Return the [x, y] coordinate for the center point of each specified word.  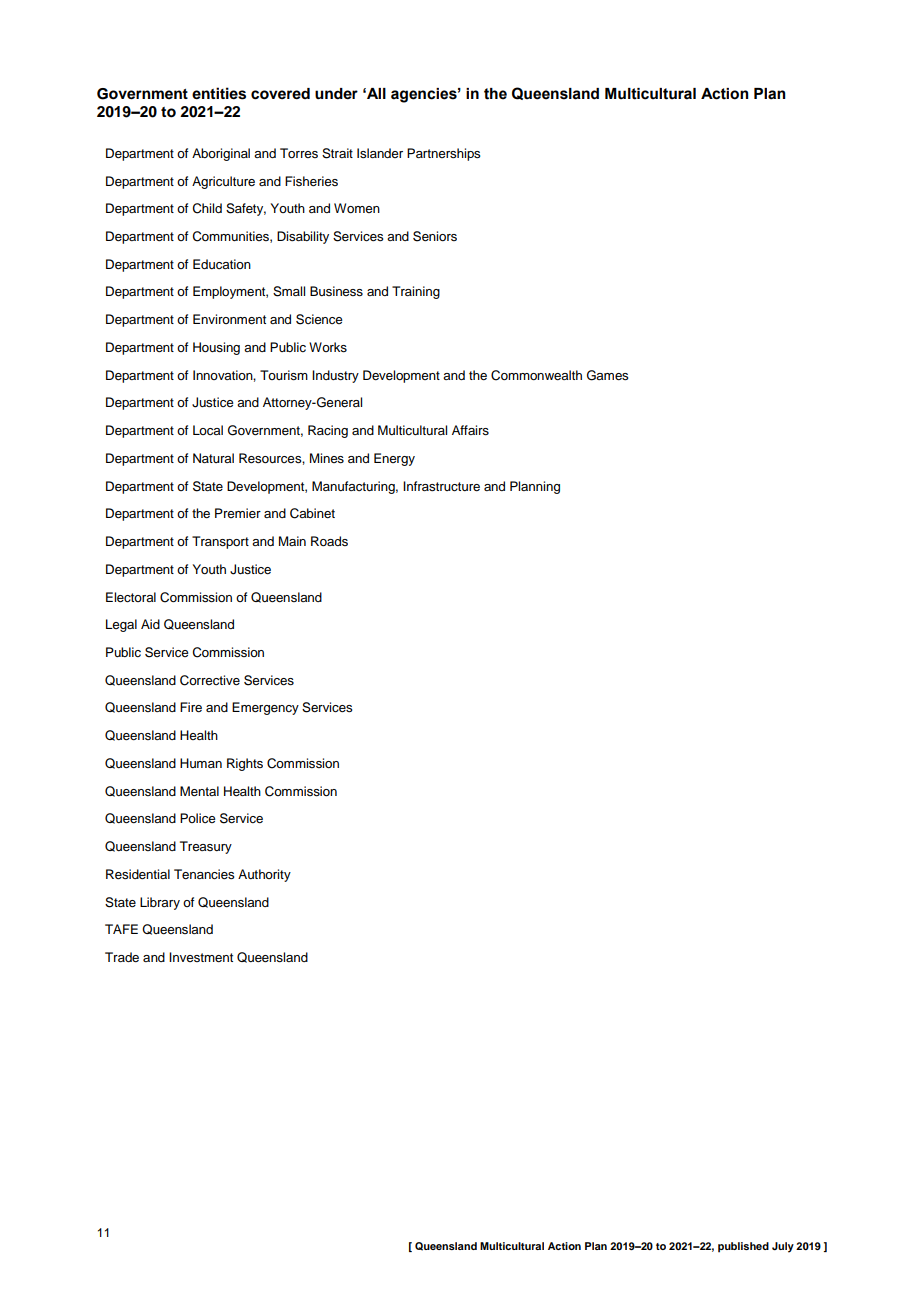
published [743, 1247]
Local [208, 430]
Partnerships [443, 154]
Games [607, 375]
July [783, 1247]
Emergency [265, 708]
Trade [122, 957]
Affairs [470, 430]
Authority [264, 875]
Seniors [435, 236]
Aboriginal [221, 154]
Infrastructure [441, 486]
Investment [201, 957]
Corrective [210, 680]
